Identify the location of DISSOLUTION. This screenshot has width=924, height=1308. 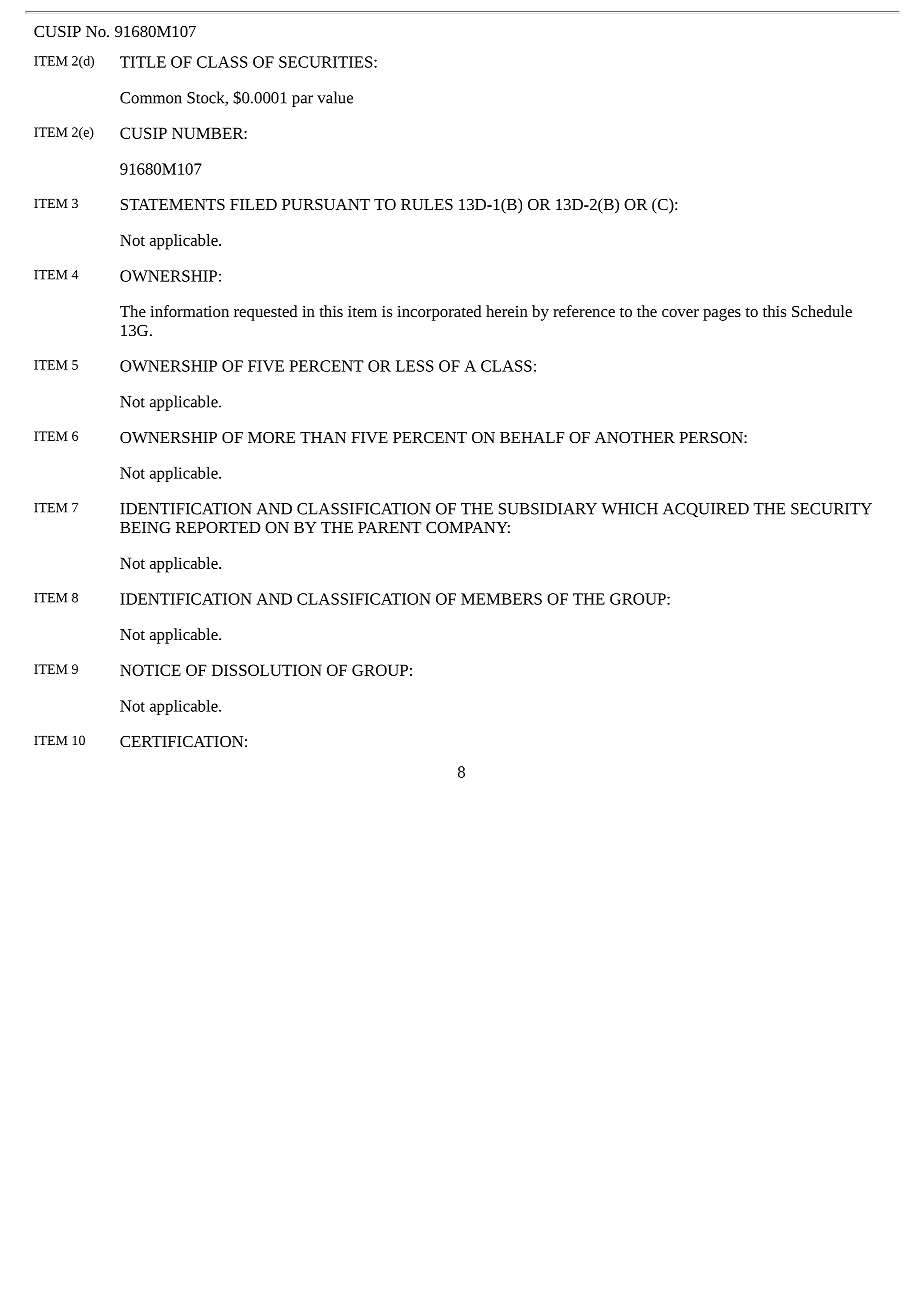
(266, 670).
